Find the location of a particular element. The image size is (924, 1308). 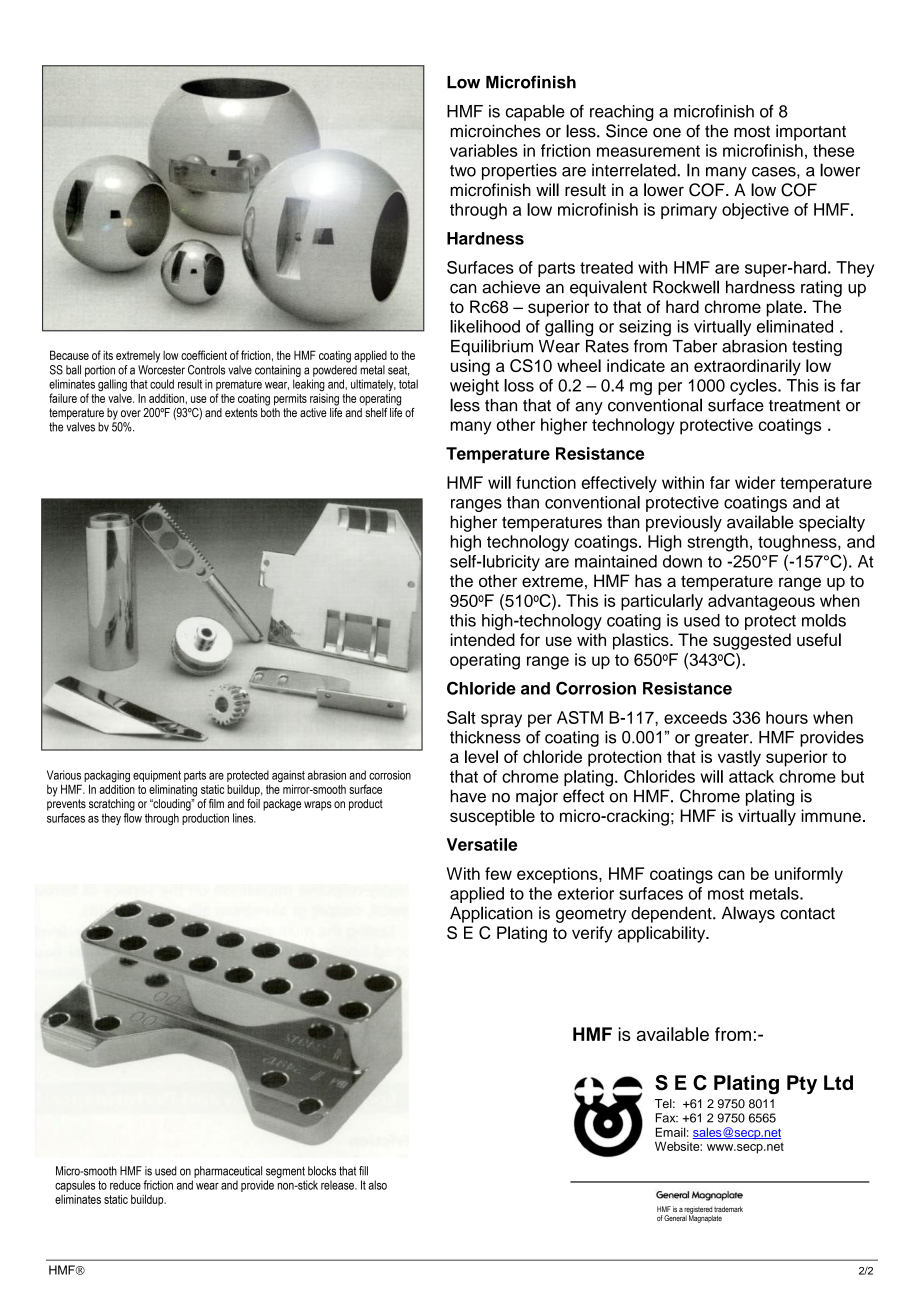

strength is located at coordinates (717, 543).
